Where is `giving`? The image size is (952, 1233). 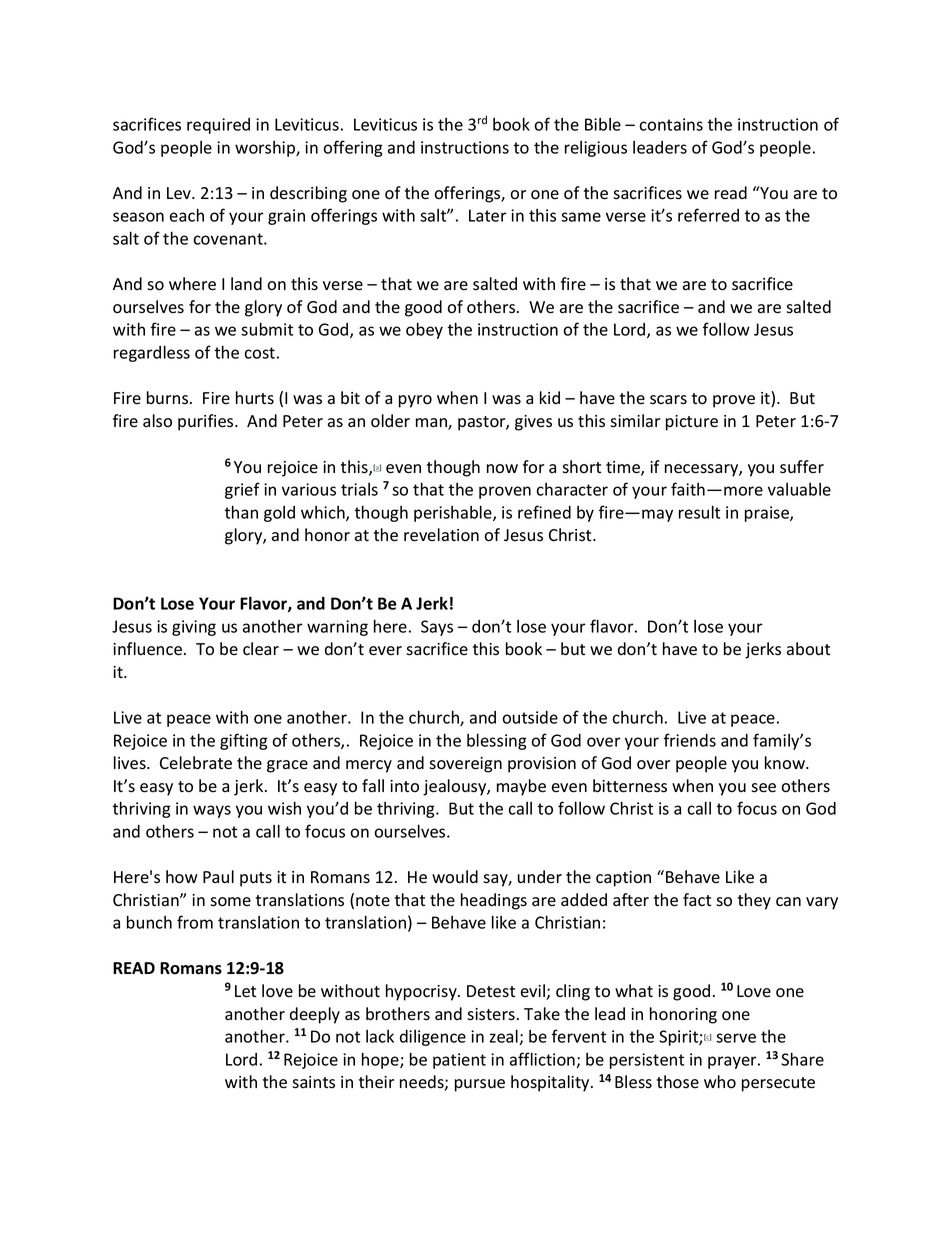 giving is located at coordinates (194, 628).
